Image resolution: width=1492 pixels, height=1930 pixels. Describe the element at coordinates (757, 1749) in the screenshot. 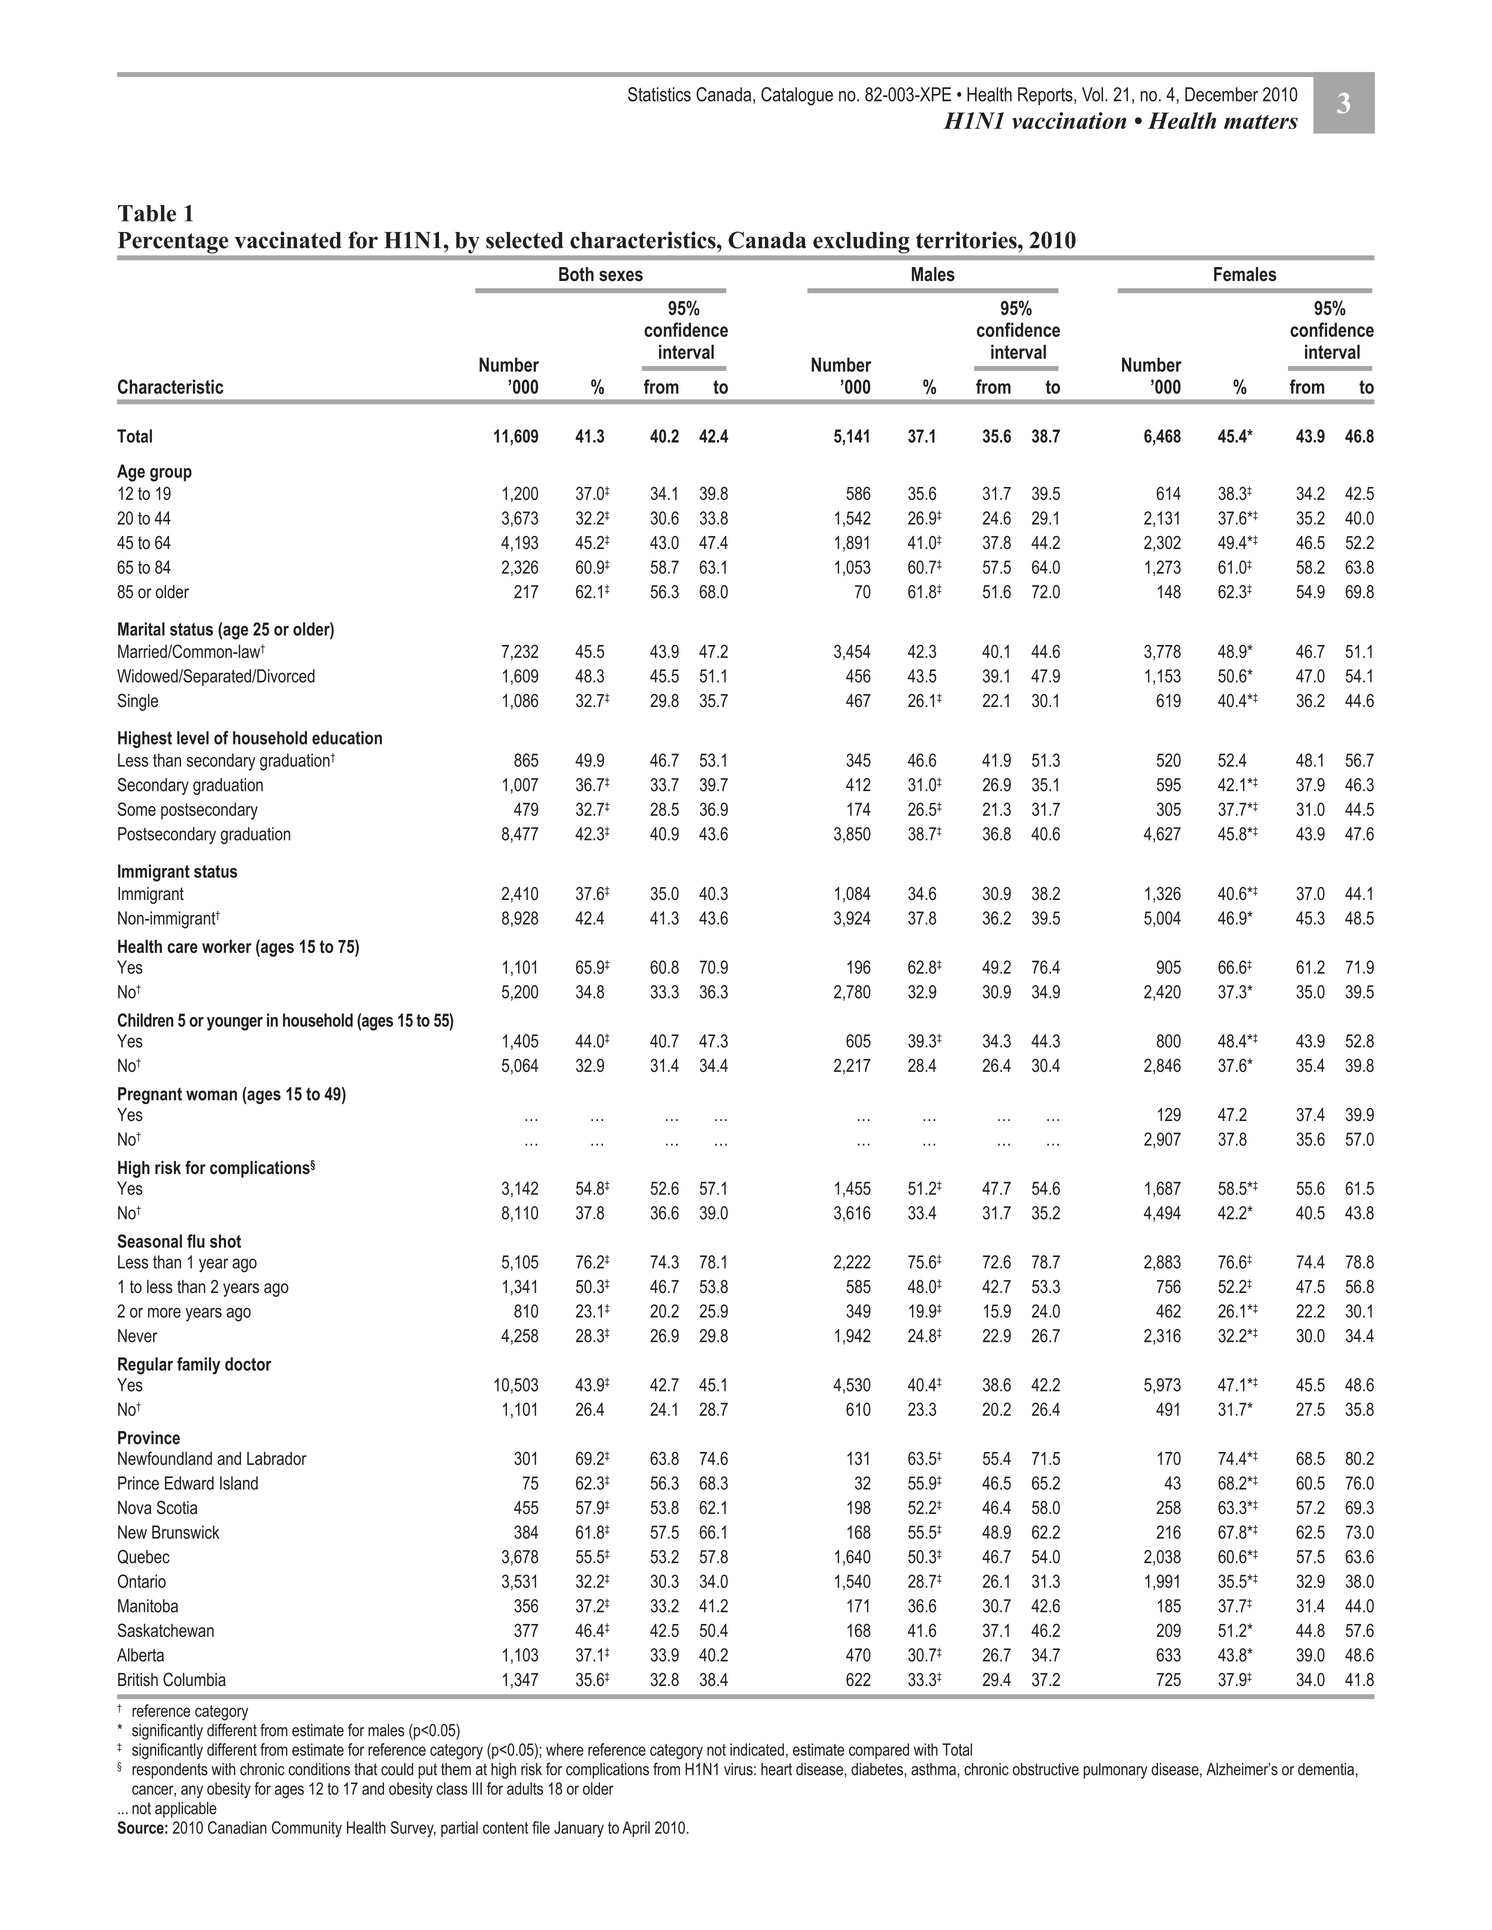

I see `indicated` at that location.
